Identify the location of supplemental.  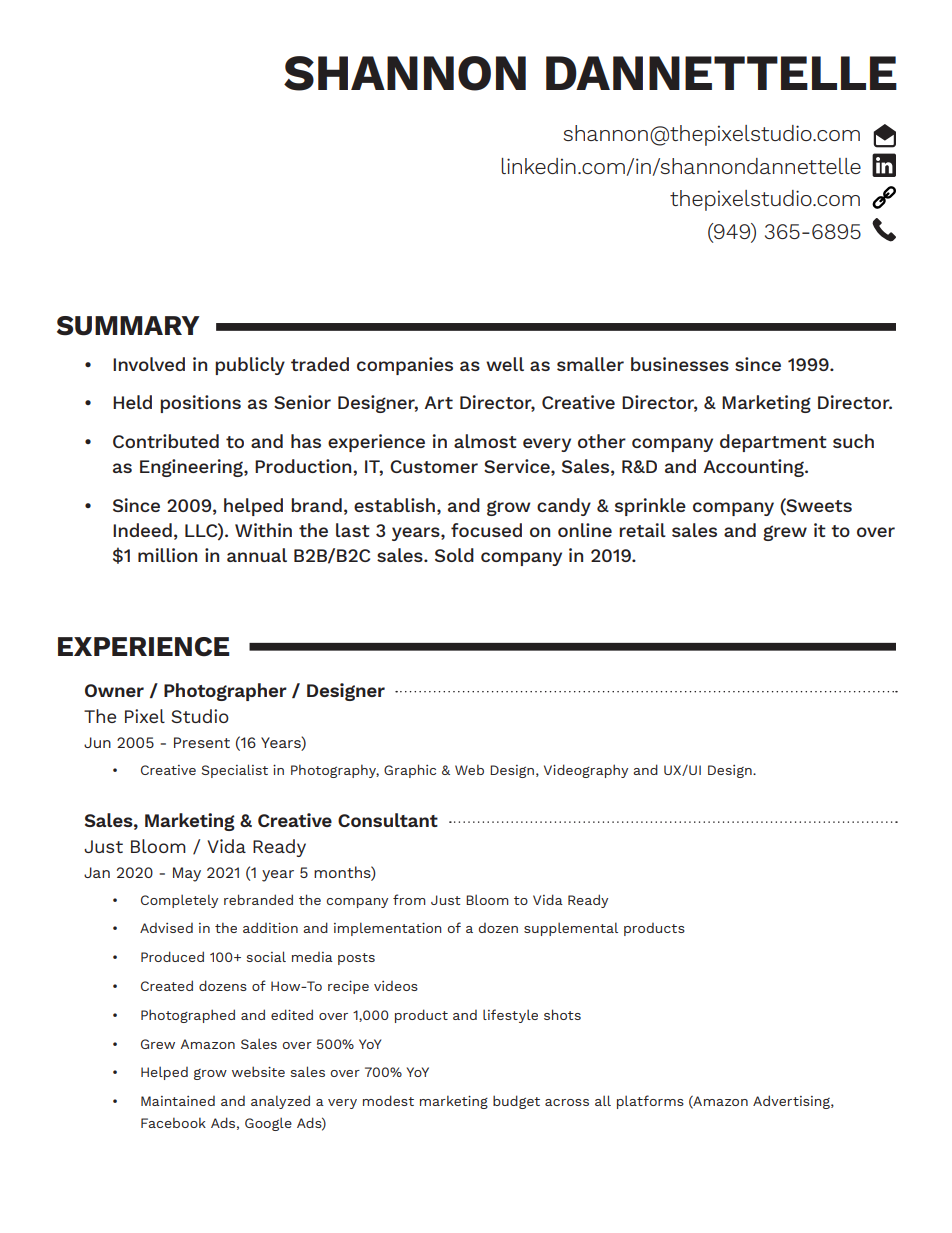
(571, 929).
